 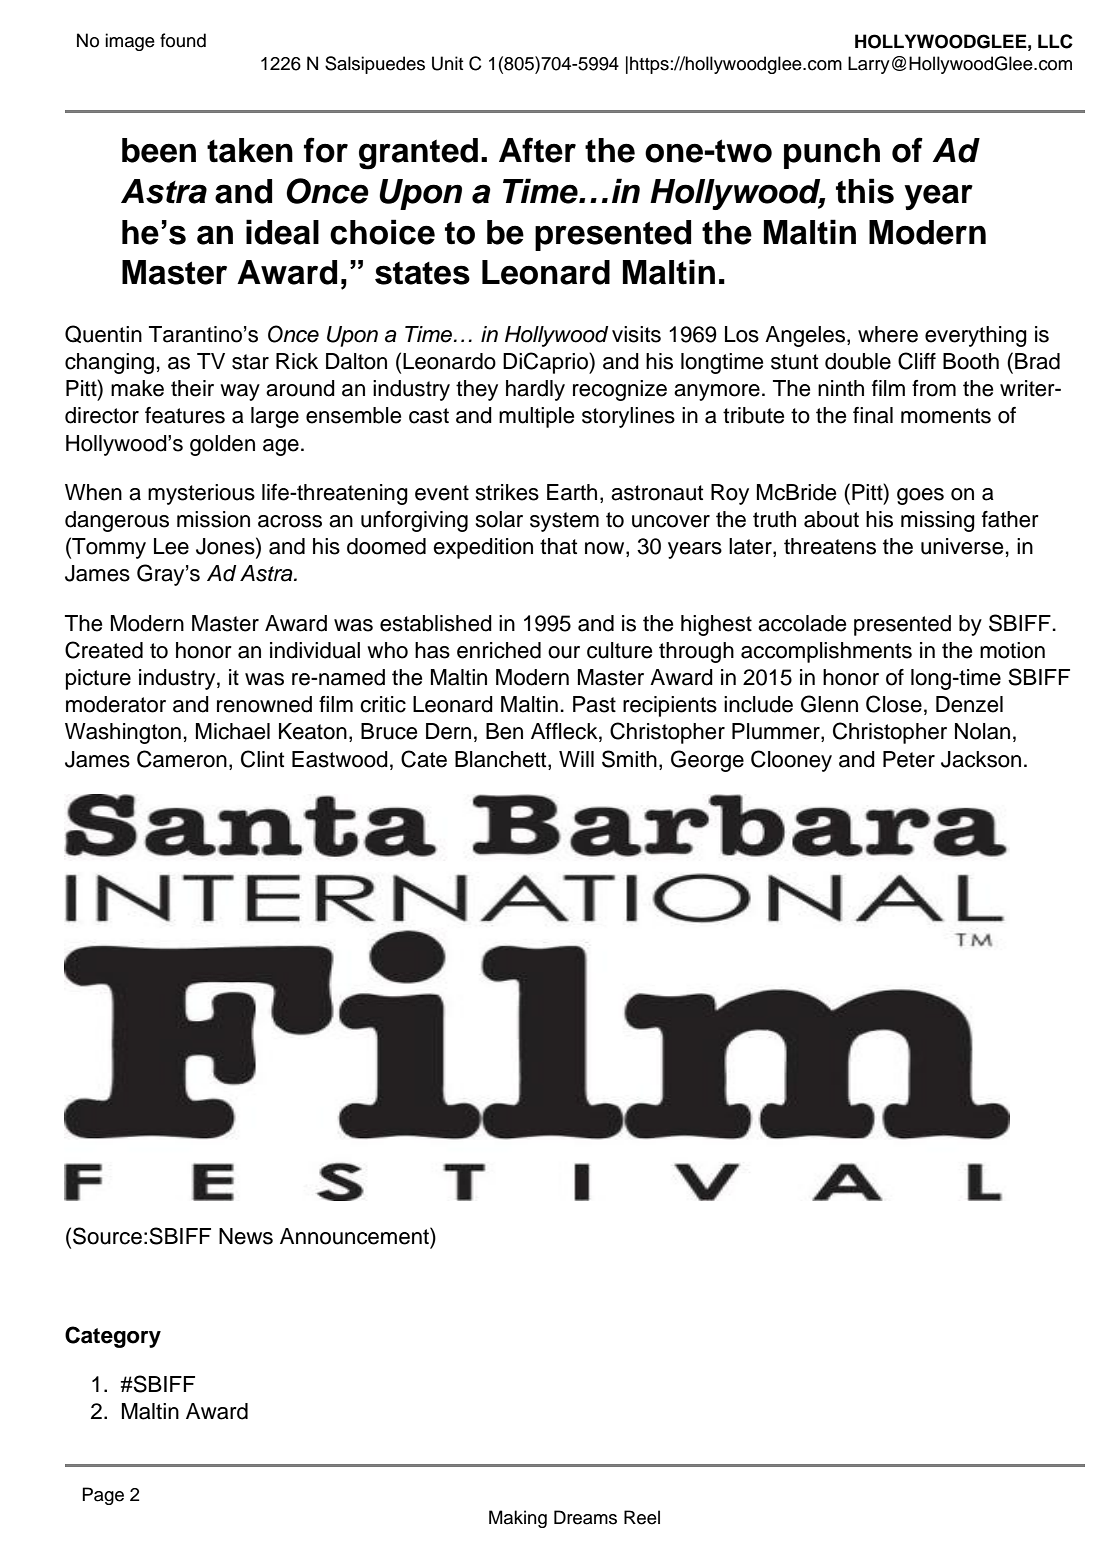 I want to click on Peter, so click(x=909, y=759).
